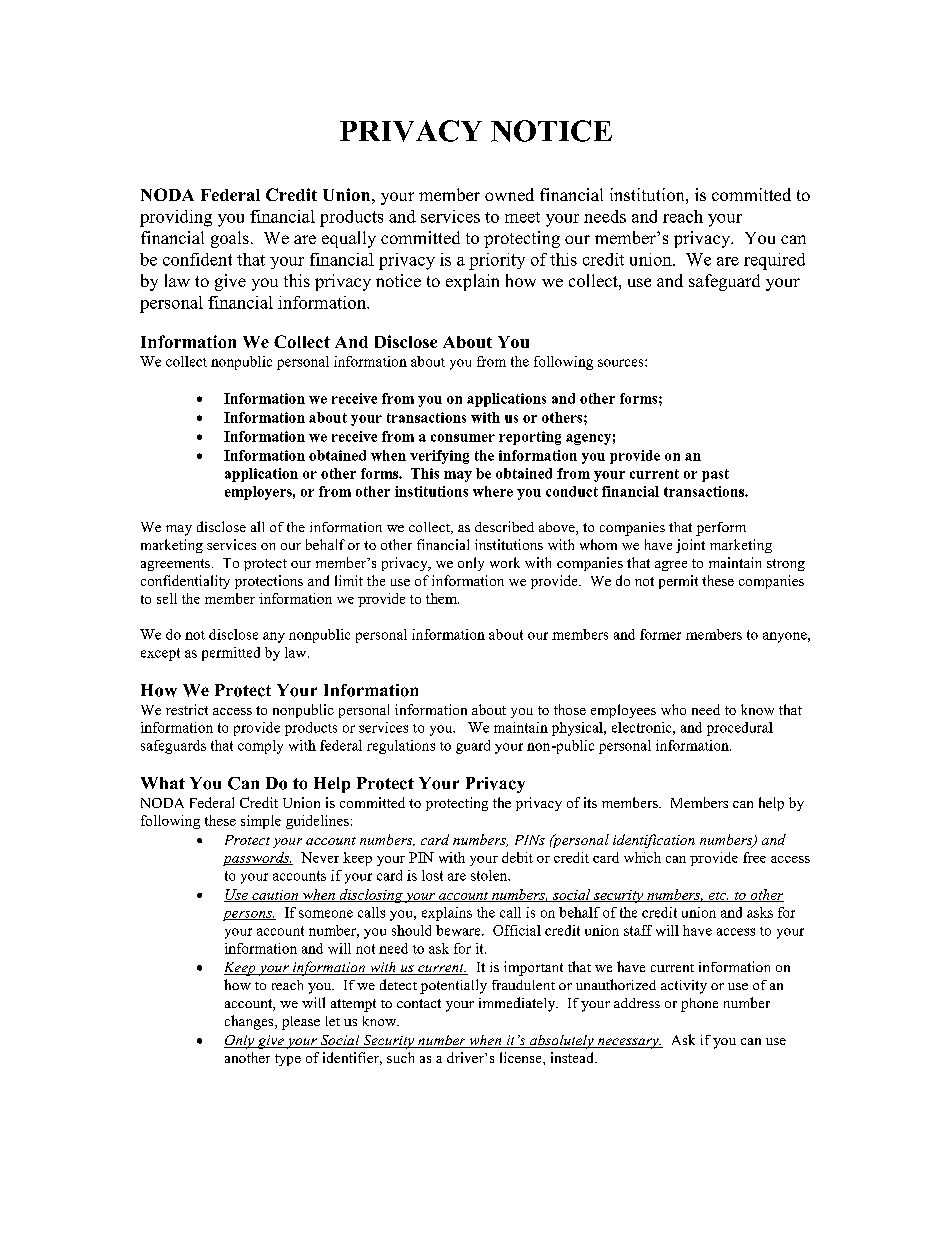 The height and width of the screenshot is (1233, 952). What do you see at coordinates (699, 1005) in the screenshot?
I see `phone` at bounding box center [699, 1005].
